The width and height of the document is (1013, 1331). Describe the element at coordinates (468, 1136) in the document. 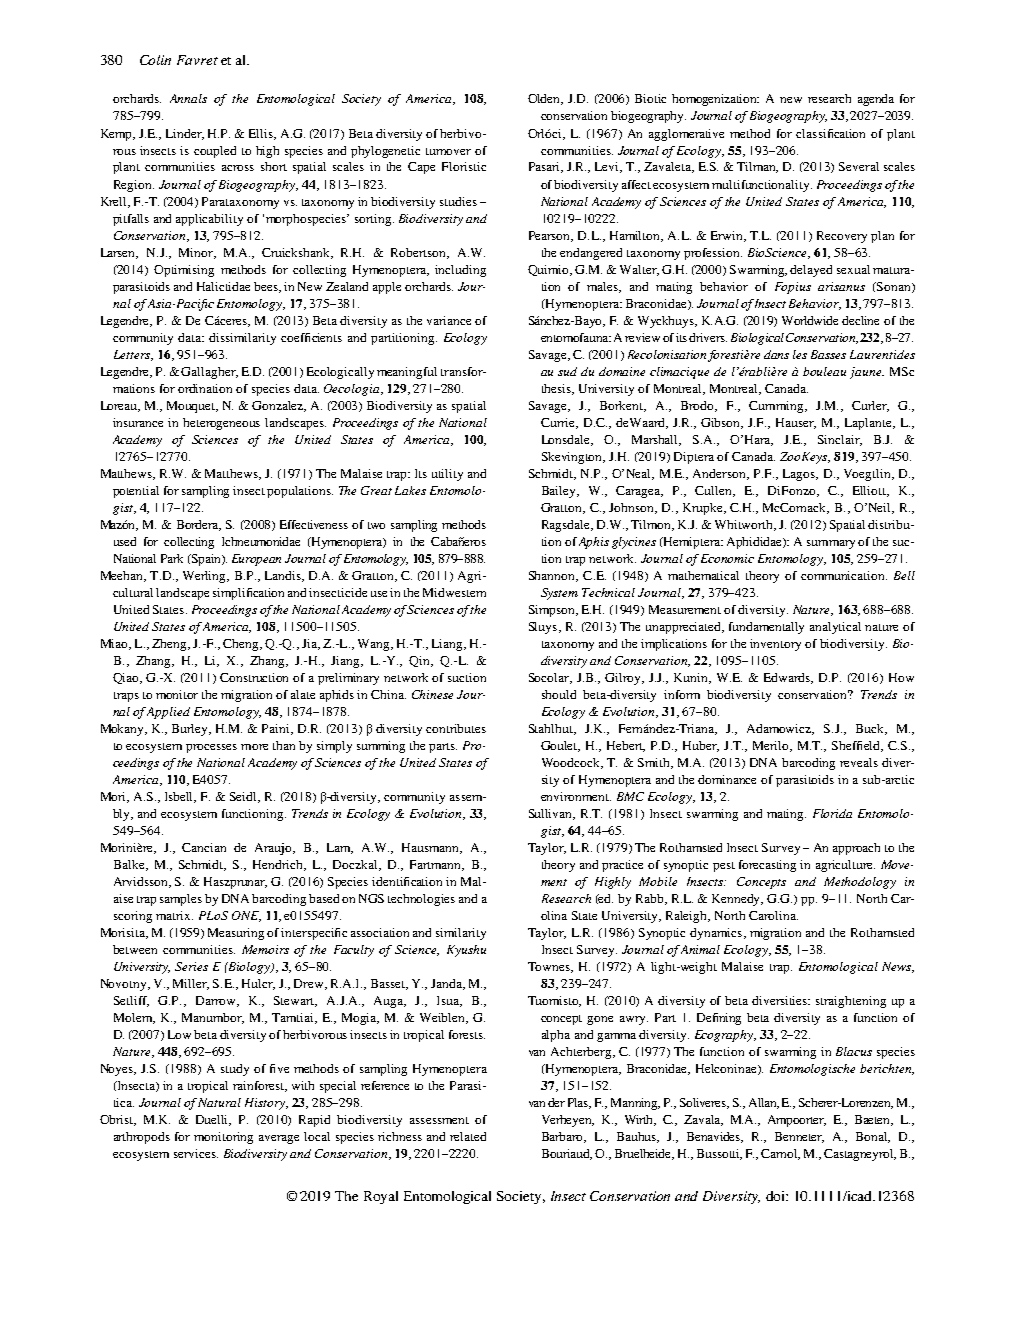

I see `related` at that location.
